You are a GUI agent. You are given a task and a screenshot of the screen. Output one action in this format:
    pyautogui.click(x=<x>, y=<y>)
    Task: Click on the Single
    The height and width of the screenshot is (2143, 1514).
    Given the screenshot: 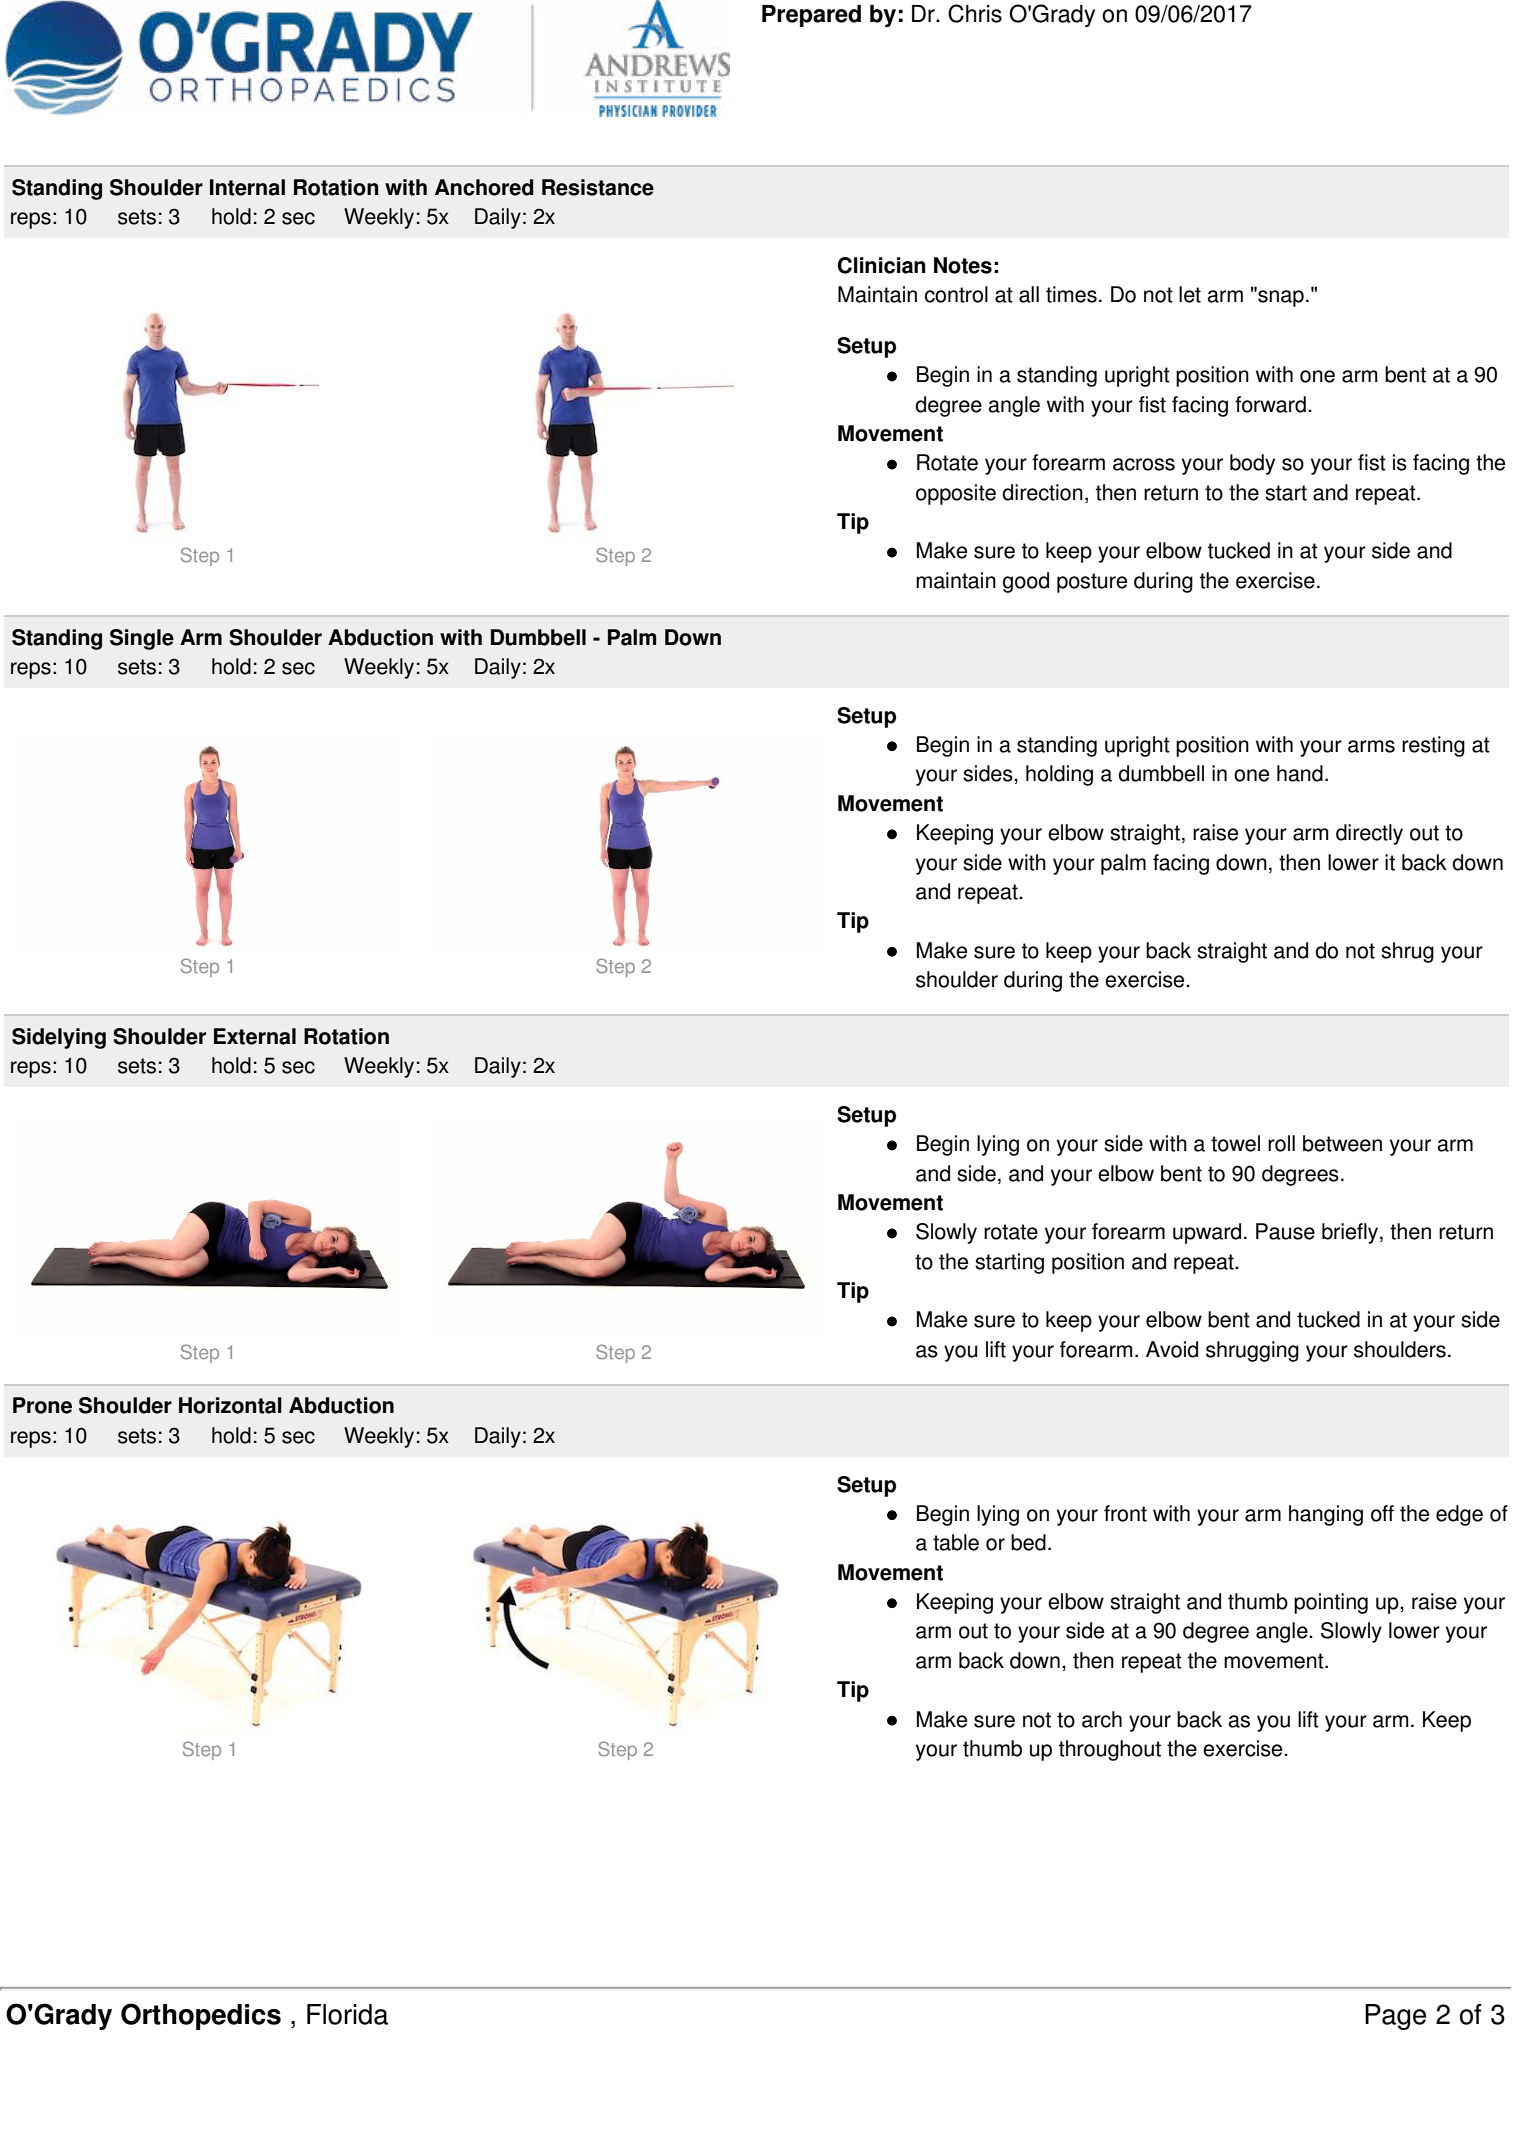 What is the action you would take?
    pyautogui.click(x=142, y=639)
